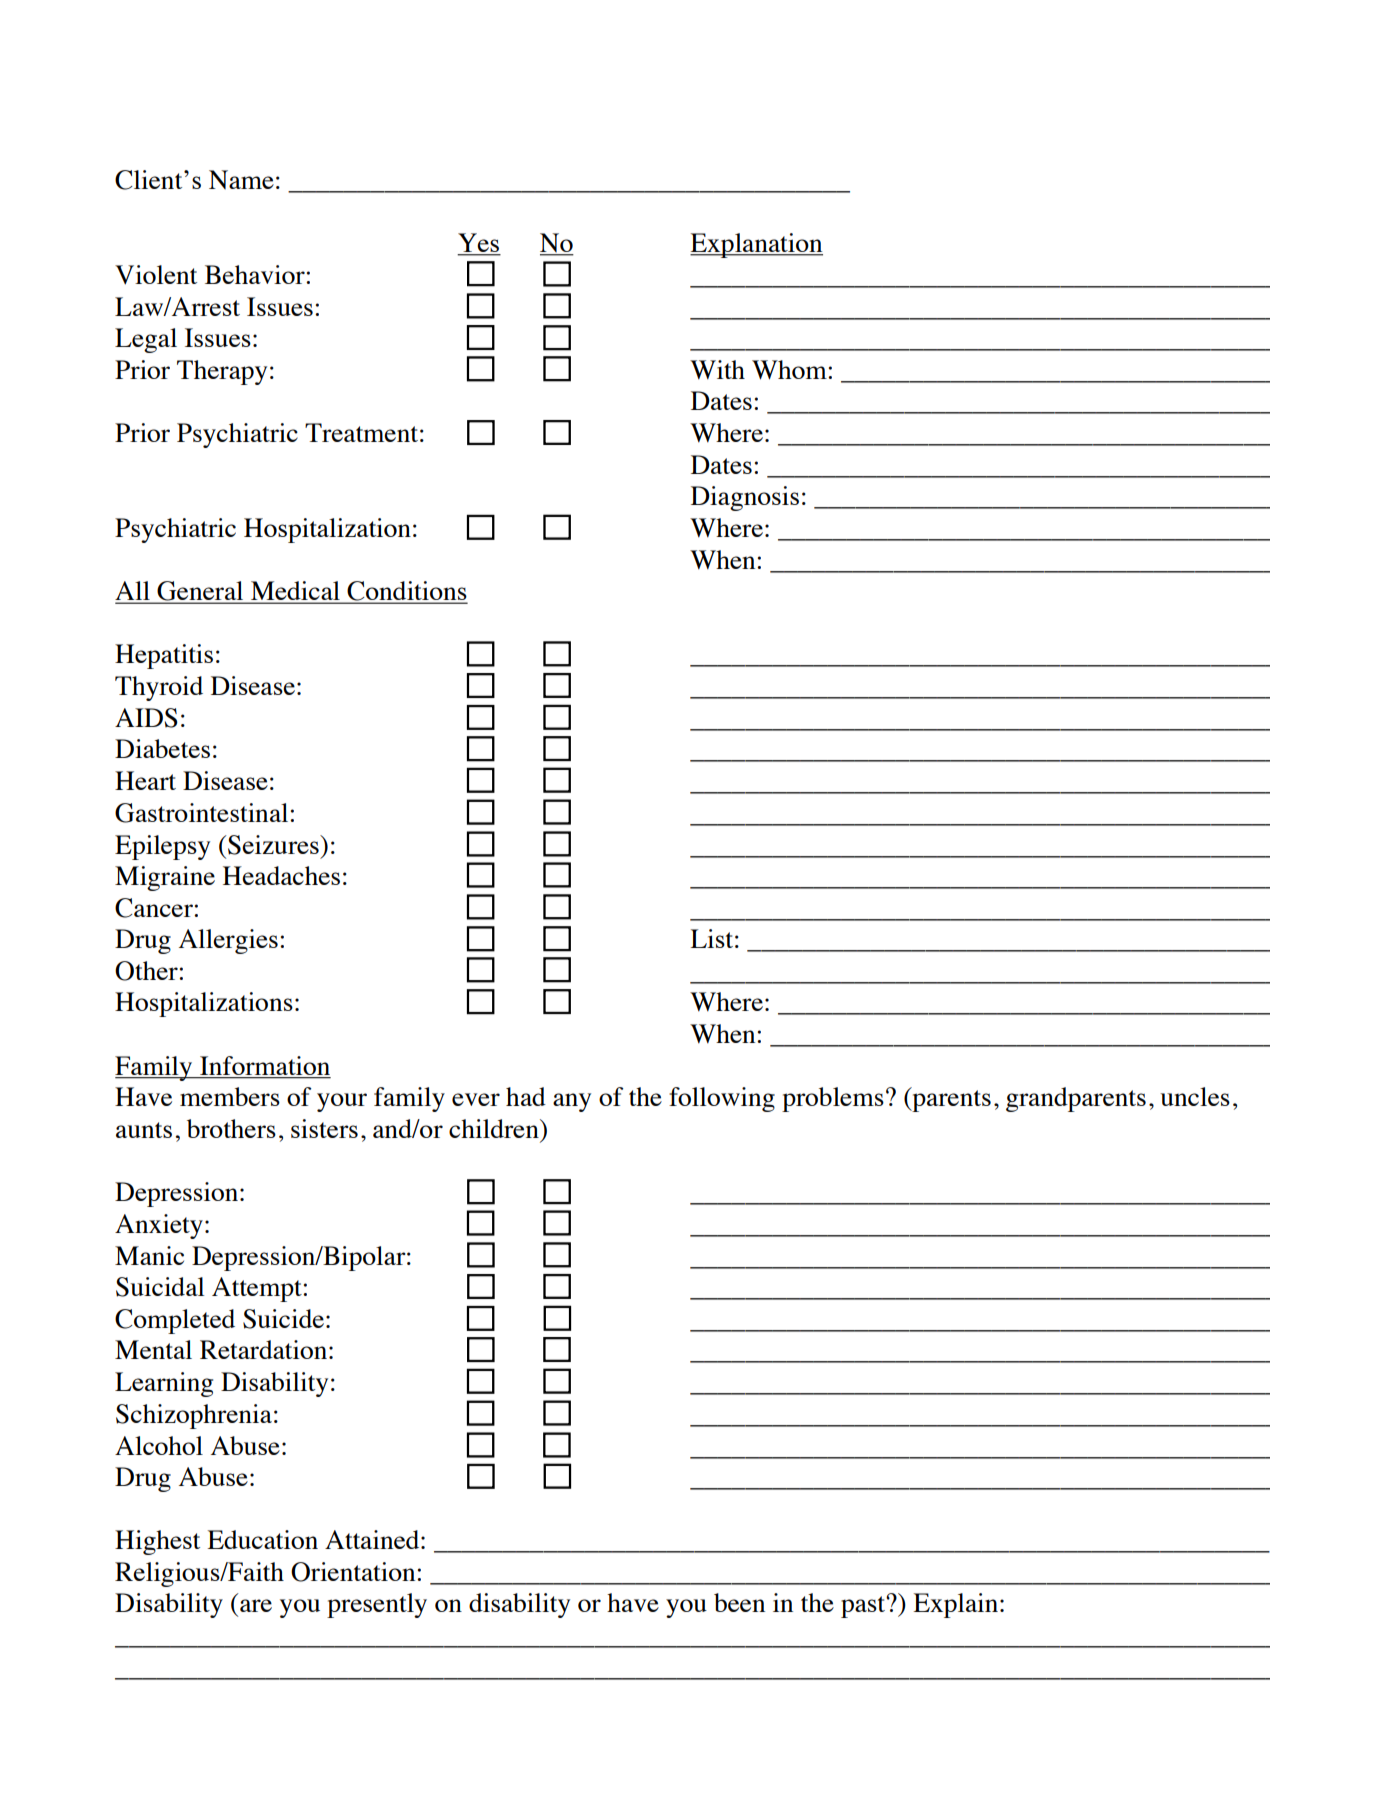 The image size is (1397, 1808). I want to click on Name, so click(241, 179).
